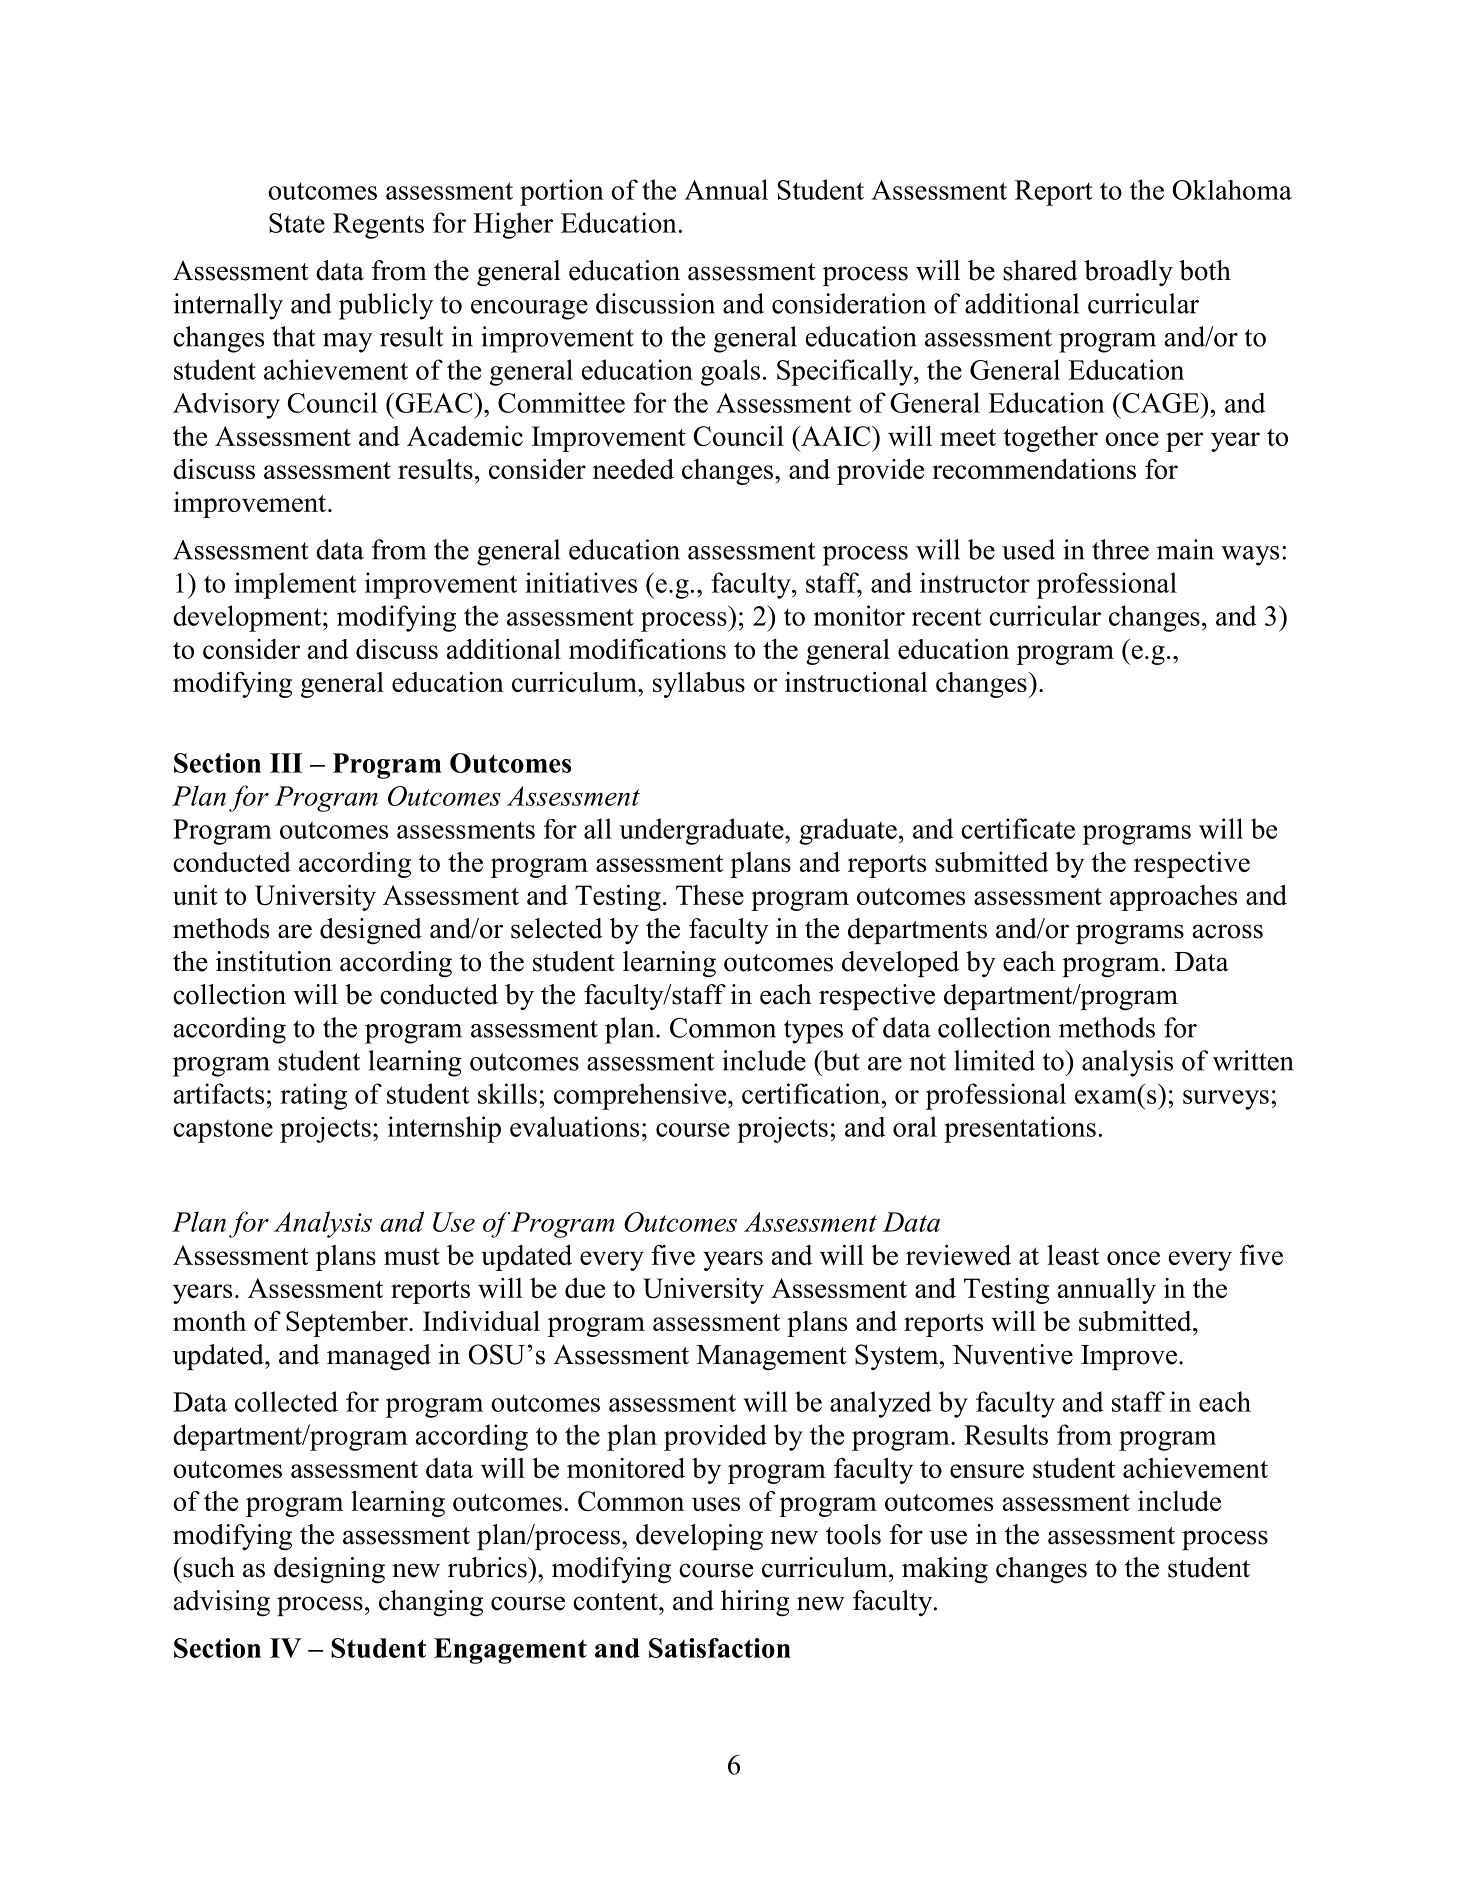 The height and width of the document is (1900, 1468). I want to click on modifications, so click(647, 649).
